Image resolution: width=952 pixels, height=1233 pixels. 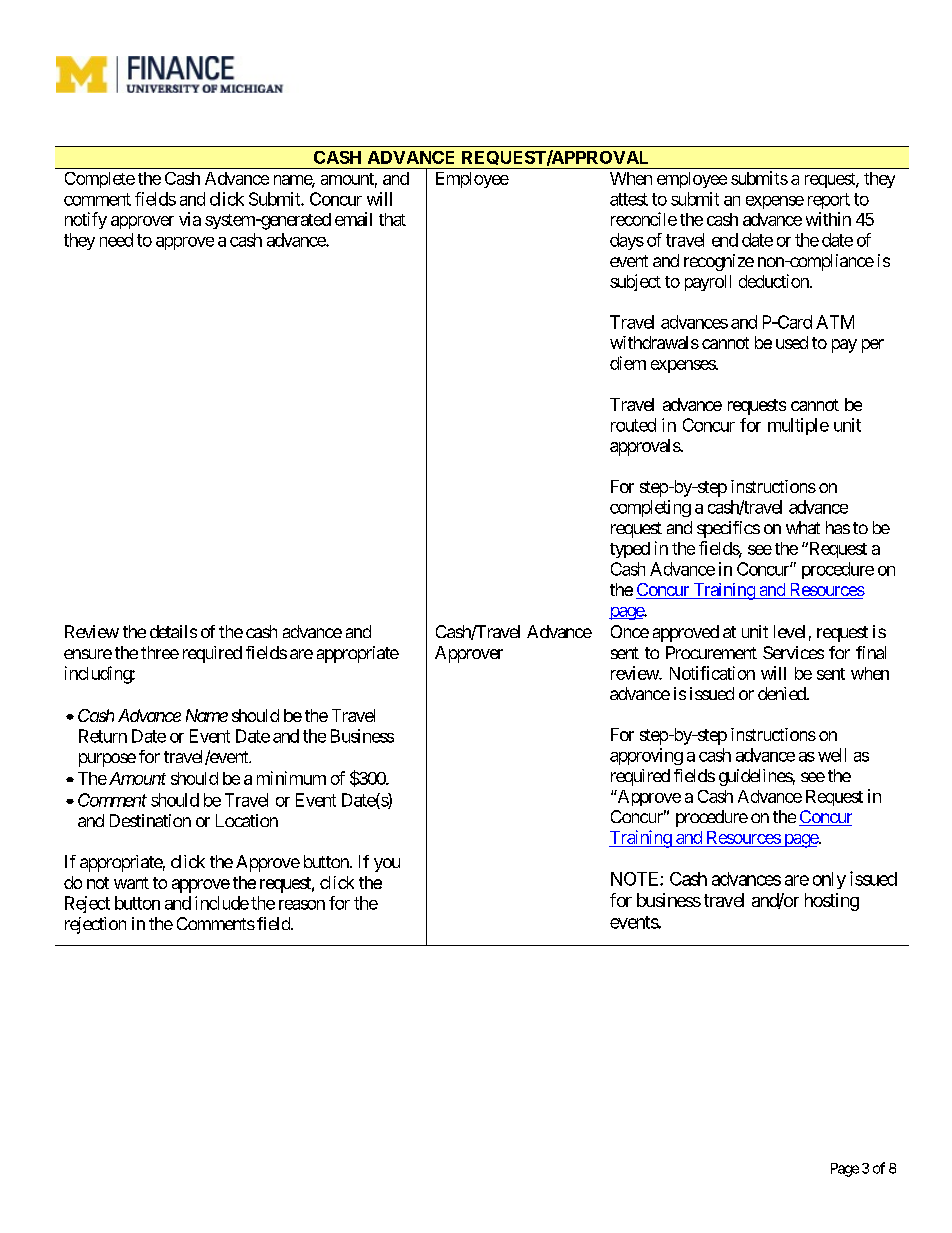 What do you see at coordinates (160, 652) in the screenshot?
I see `three` at bounding box center [160, 652].
